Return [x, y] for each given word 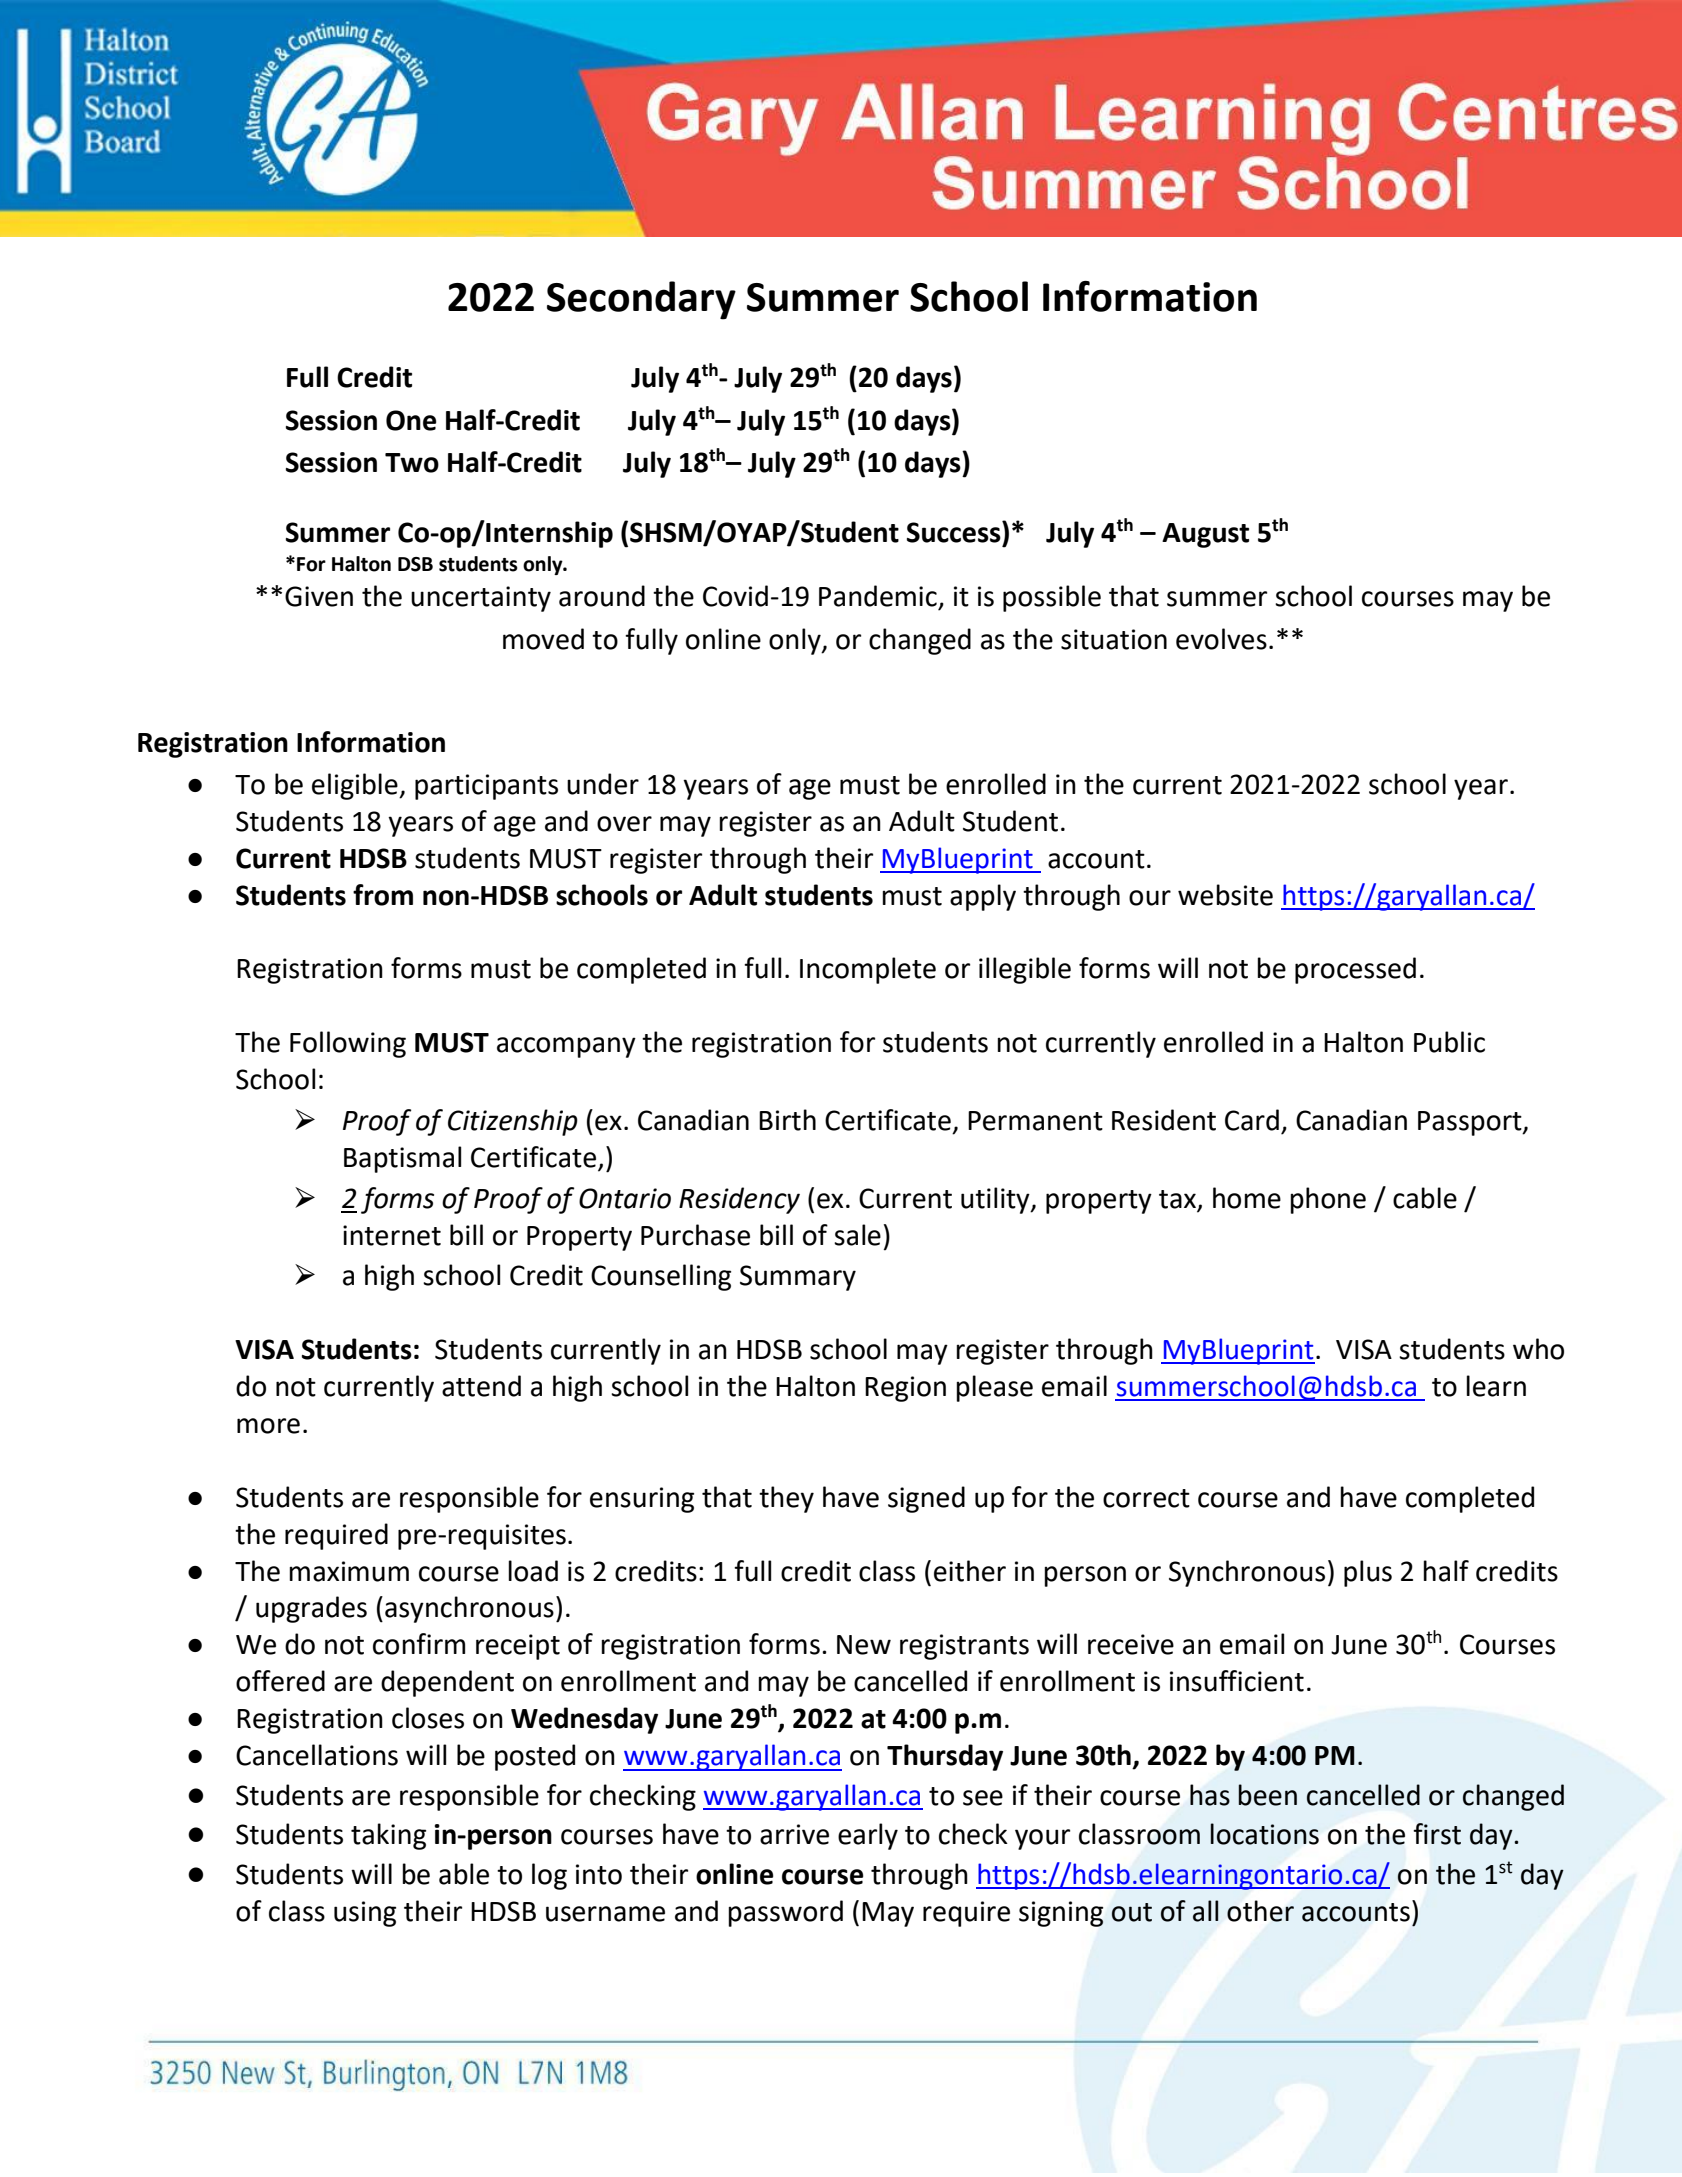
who [1538, 1349]
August [1205, 535]
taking [388, 1836]
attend [481, 1386]
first [1437, 1834]
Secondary [641, 300]
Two [412, 463]
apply [983, 897]
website [1225, 895]
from [383, 895]
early [868, 1836]
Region [905, 1389]
